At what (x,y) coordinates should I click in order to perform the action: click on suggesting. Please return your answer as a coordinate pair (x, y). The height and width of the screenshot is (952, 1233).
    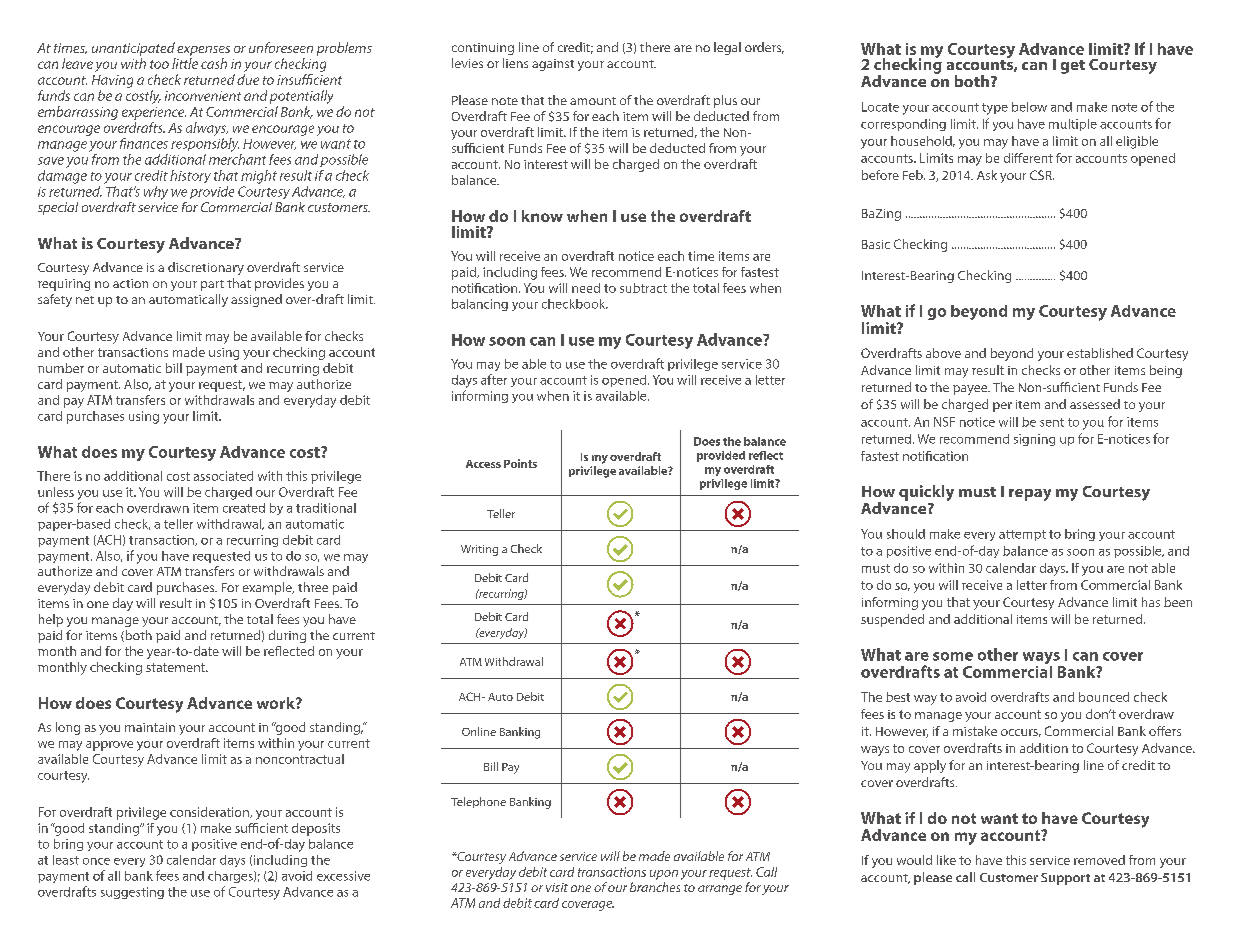
    Looking at the image, I should click on (132, 893).
